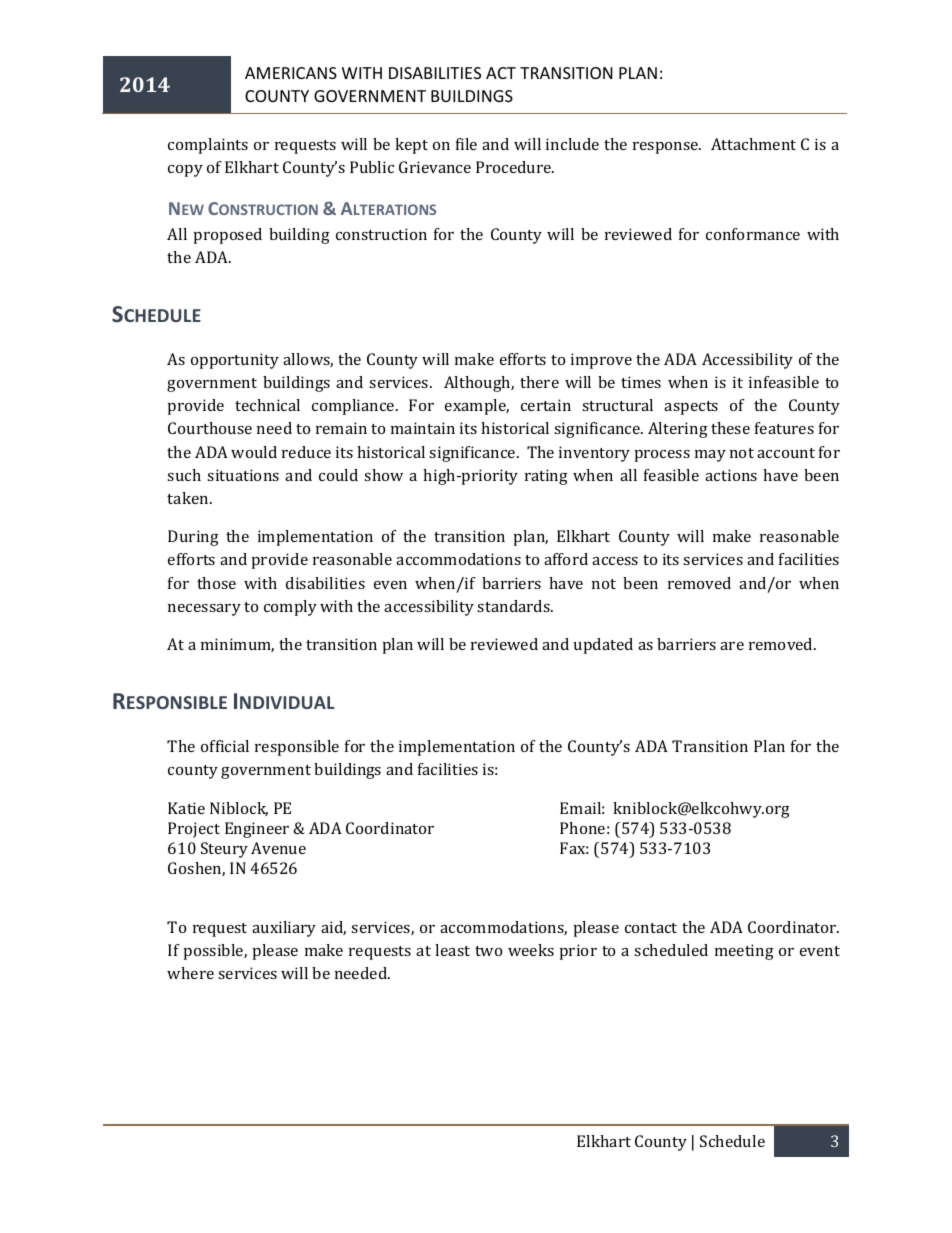  What do you see at coordinates (651, 928) in the screenshot?
I see `contact` at bounding box center [651, 928].
